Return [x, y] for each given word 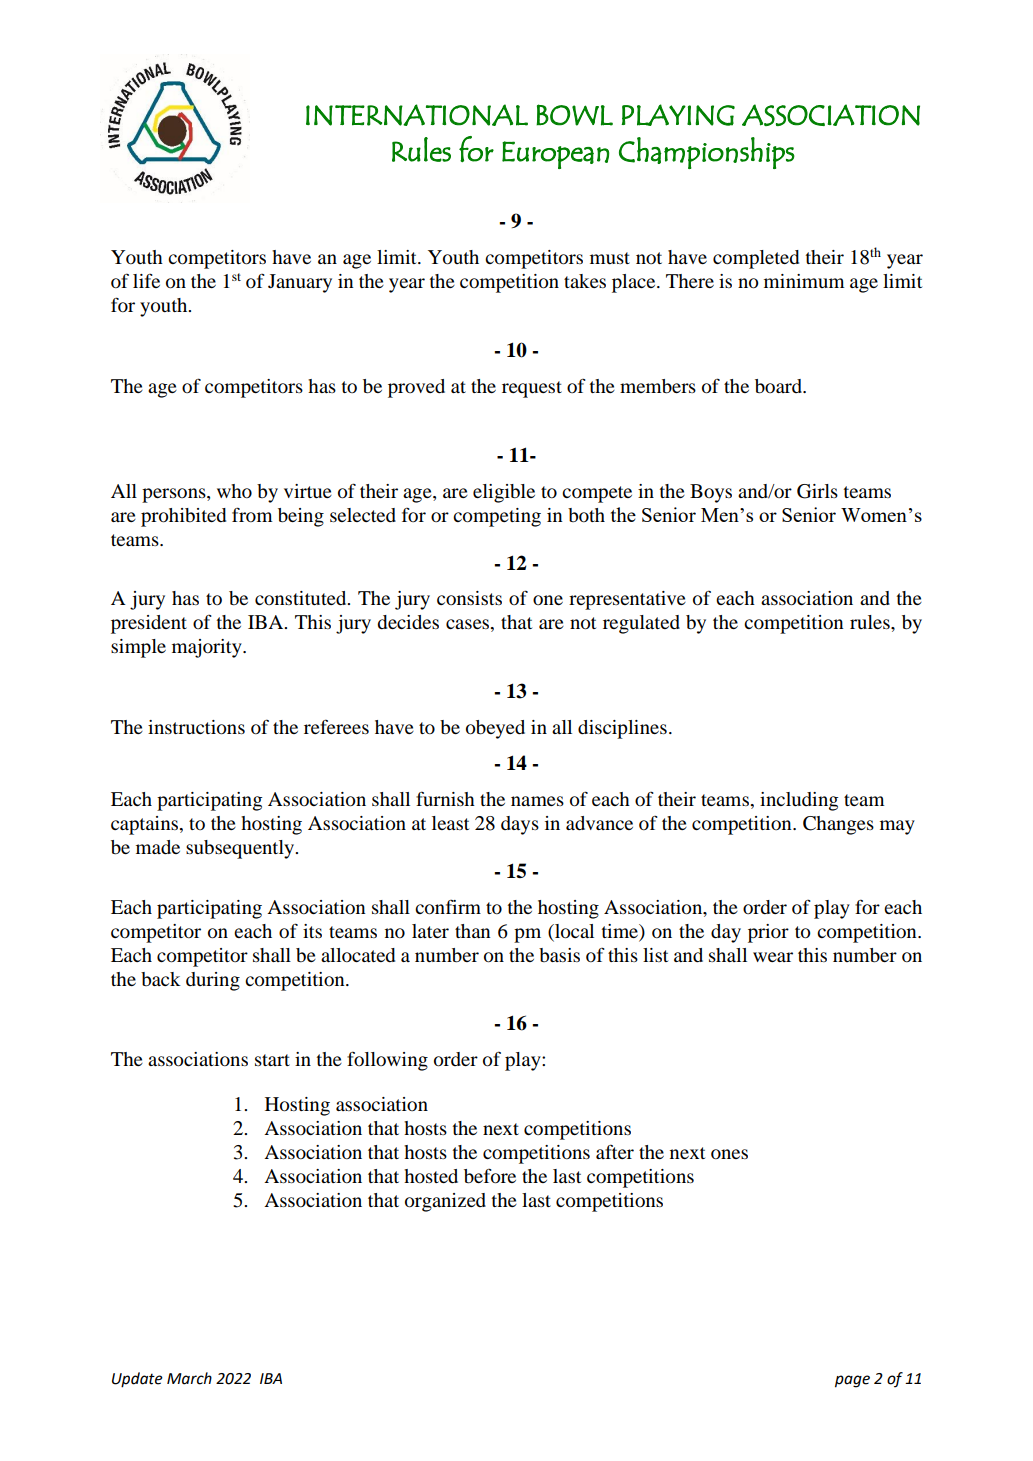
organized [445, 1202]
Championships [707, 153]
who [234, 491]
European [555, 155]
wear [773, 957]
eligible [504, 493]
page [852, 1381]
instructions [196, 727]
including [799, 801]
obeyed [495, 729]
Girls [817, 491]
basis [559, 955]
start [272, 1060]
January [300, 283]
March [189, 1378]
